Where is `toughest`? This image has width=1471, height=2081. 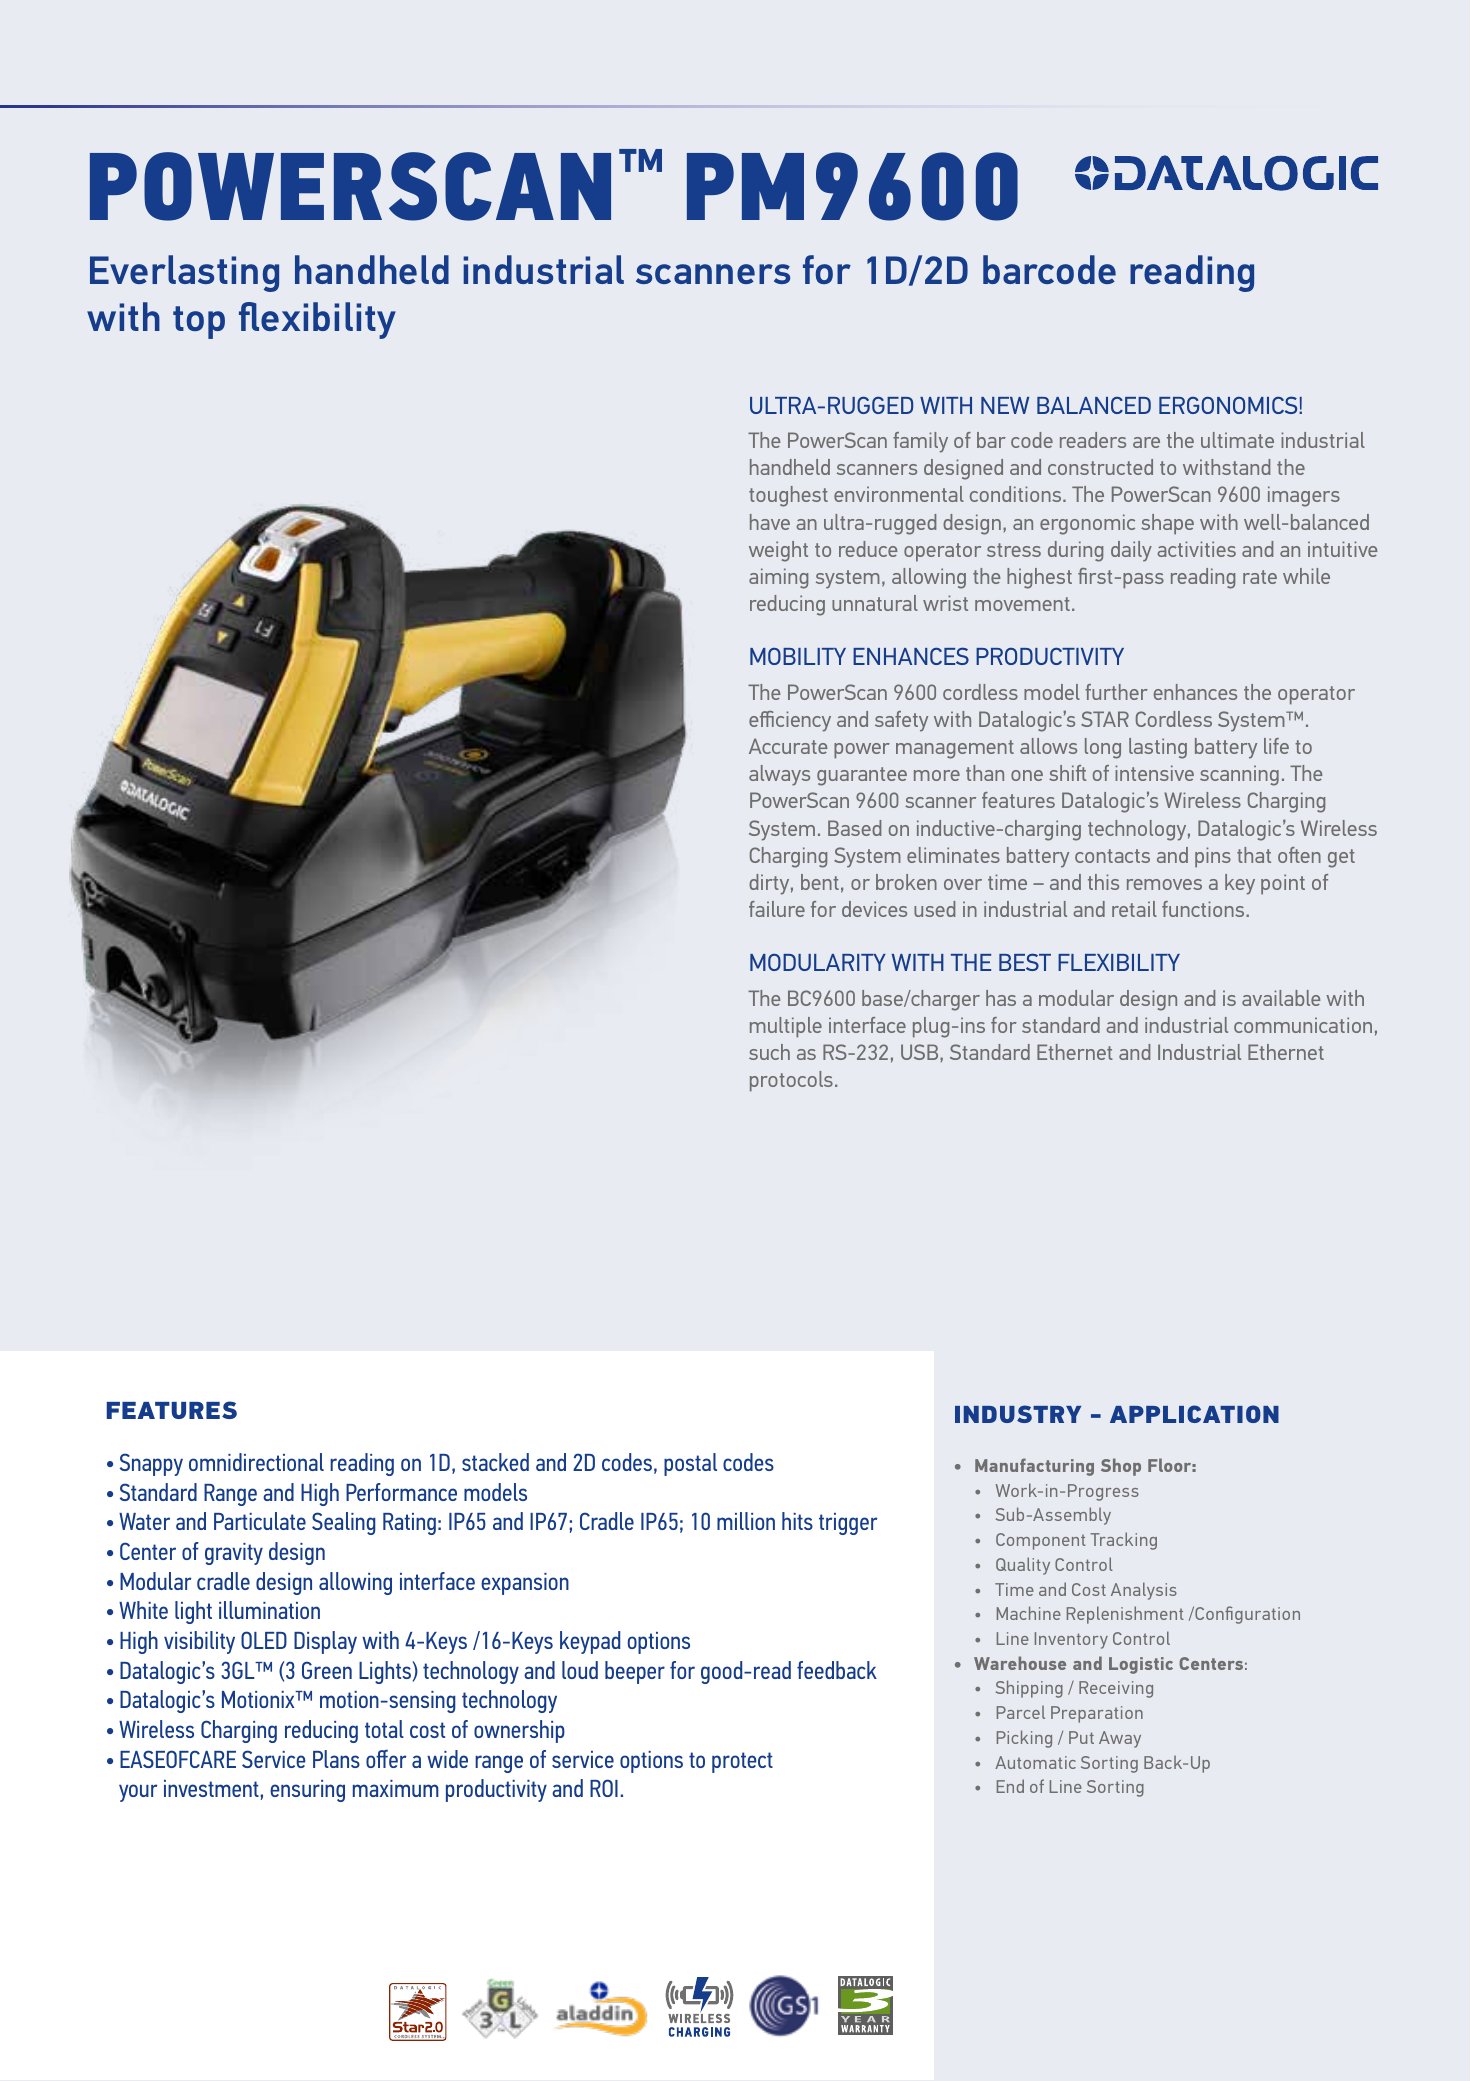 toughest is located at coordinates (788, 496).
